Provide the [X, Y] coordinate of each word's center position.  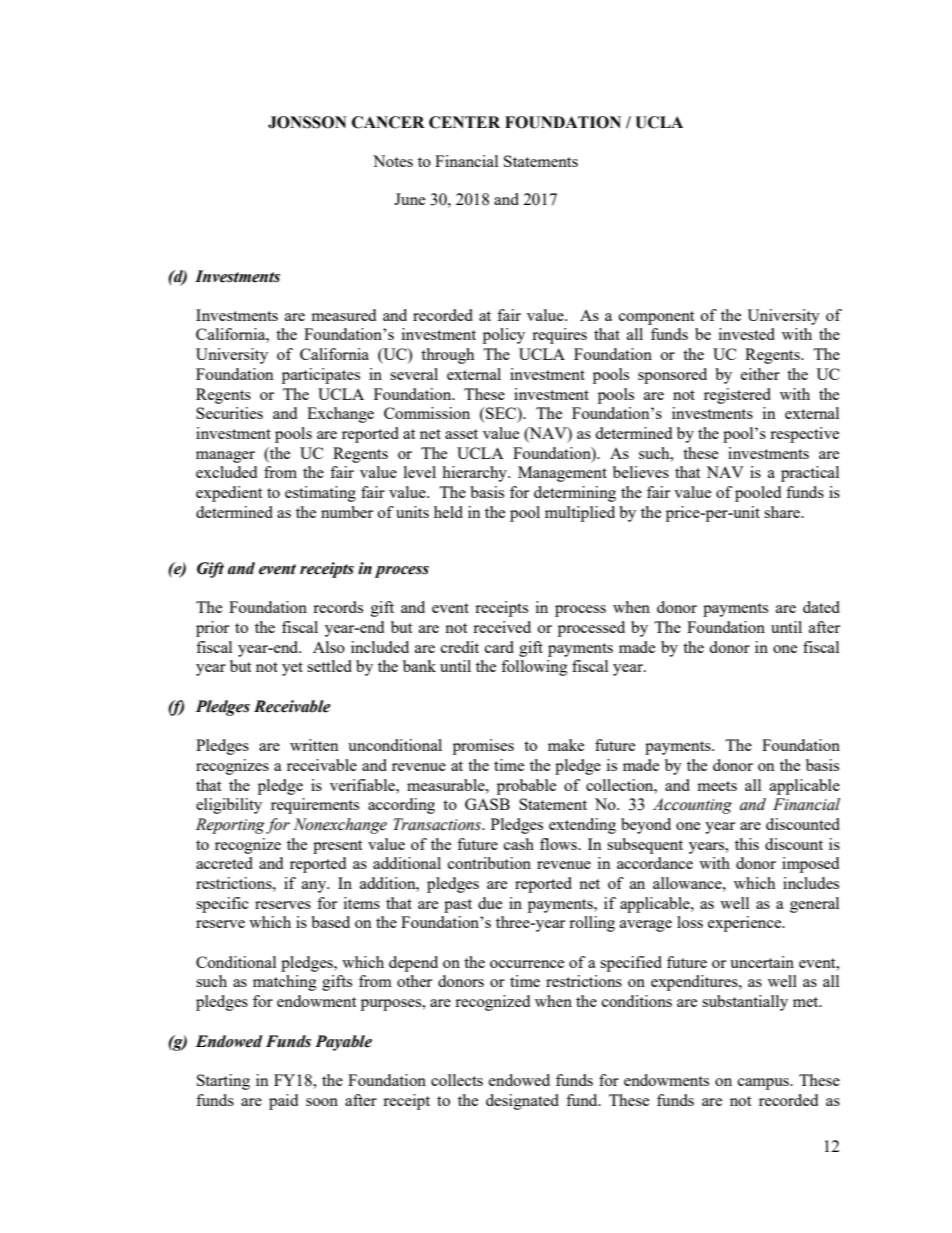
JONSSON [307, 122]
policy [504, 336]
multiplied [580, 514]
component [656, 318]
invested [747, 334]
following [534, 668]
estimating [320, 494]
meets [717, 786]
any [315, 887]
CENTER [464, 122]
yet [292, 669]
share [783, 512]
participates [321, 376]
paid [283, 1102]
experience [746, 924]
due [490, 903]
